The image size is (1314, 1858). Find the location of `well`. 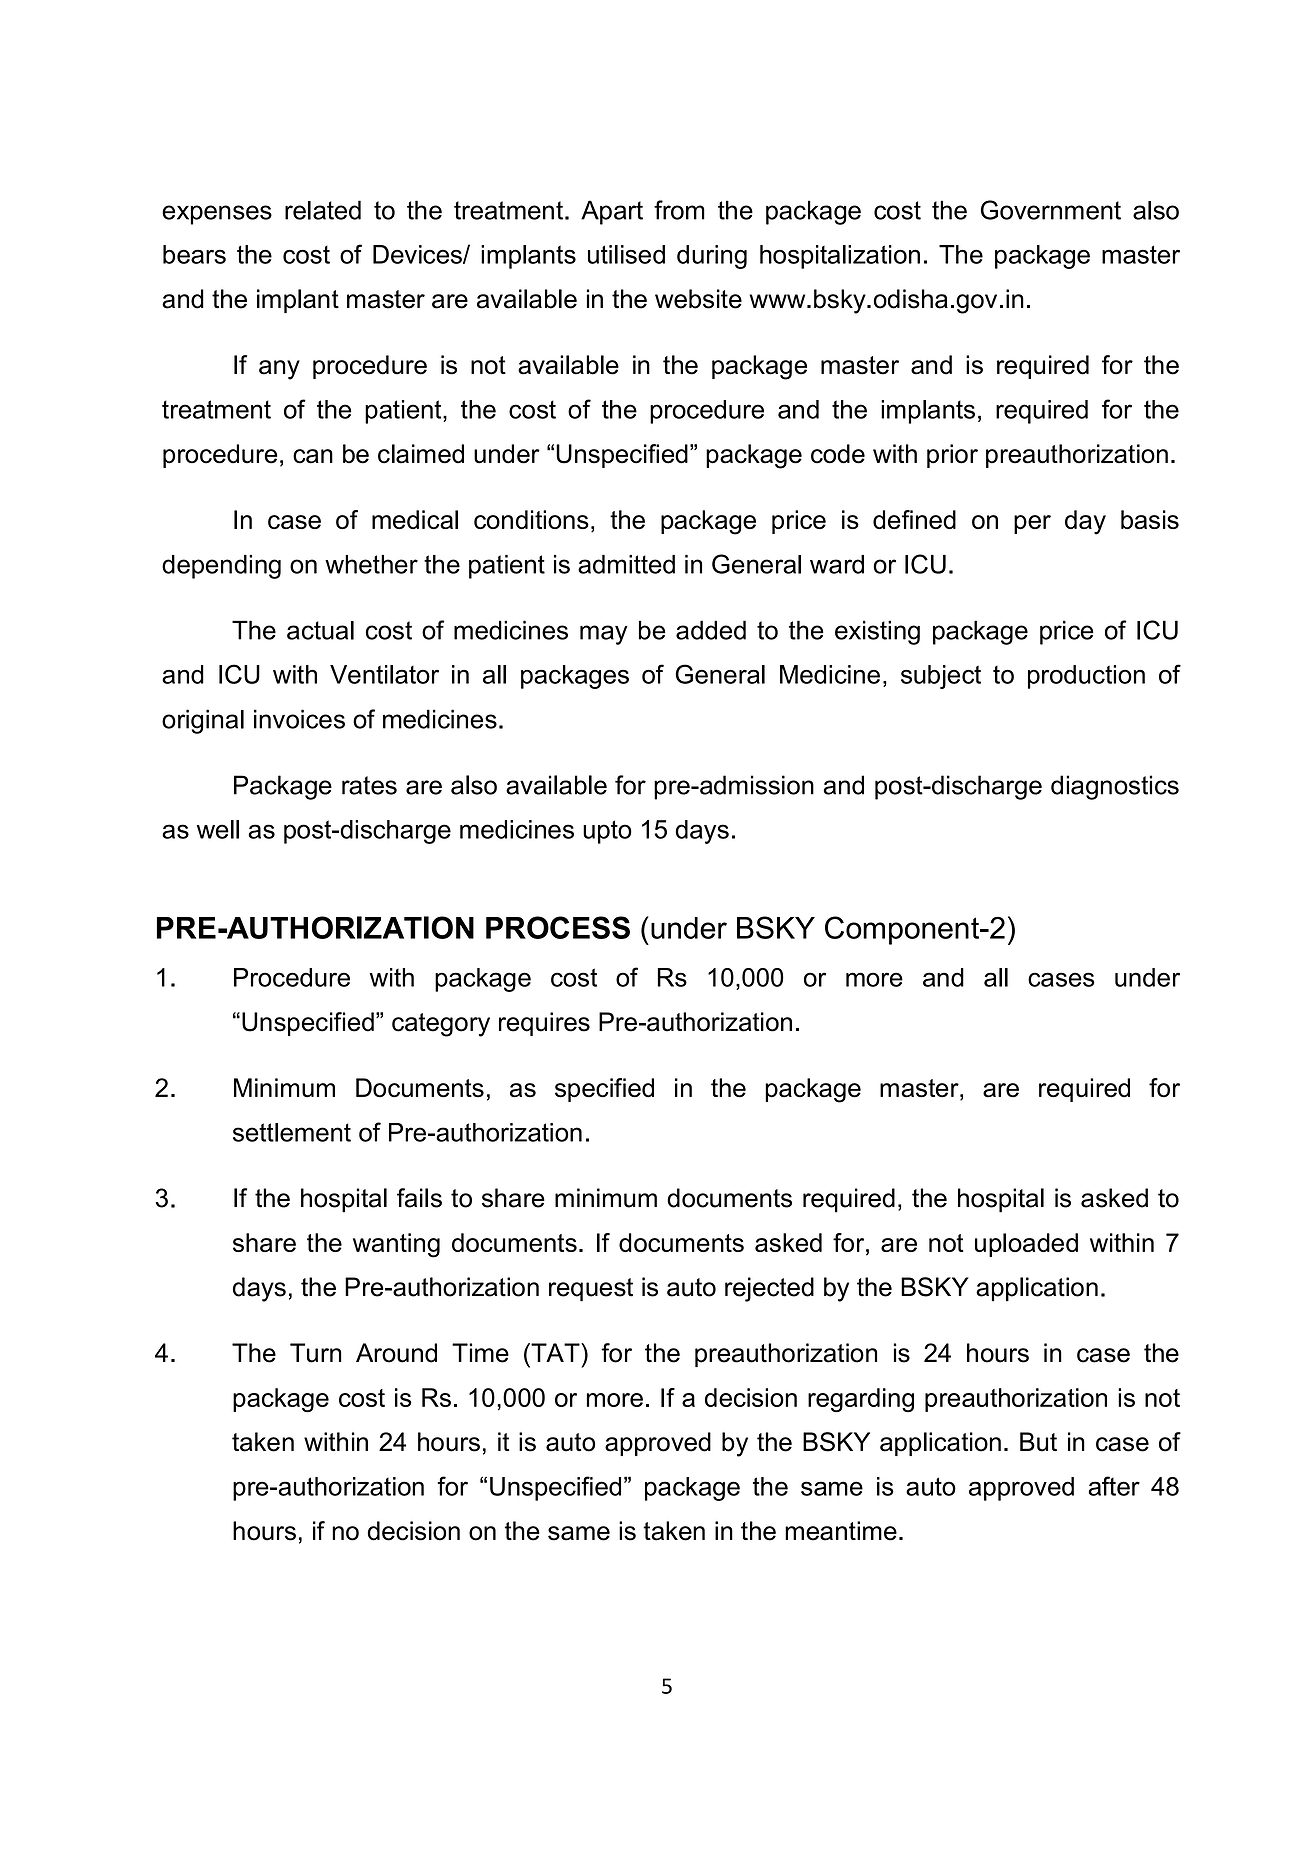

well is located at coordinates (218, 829).
